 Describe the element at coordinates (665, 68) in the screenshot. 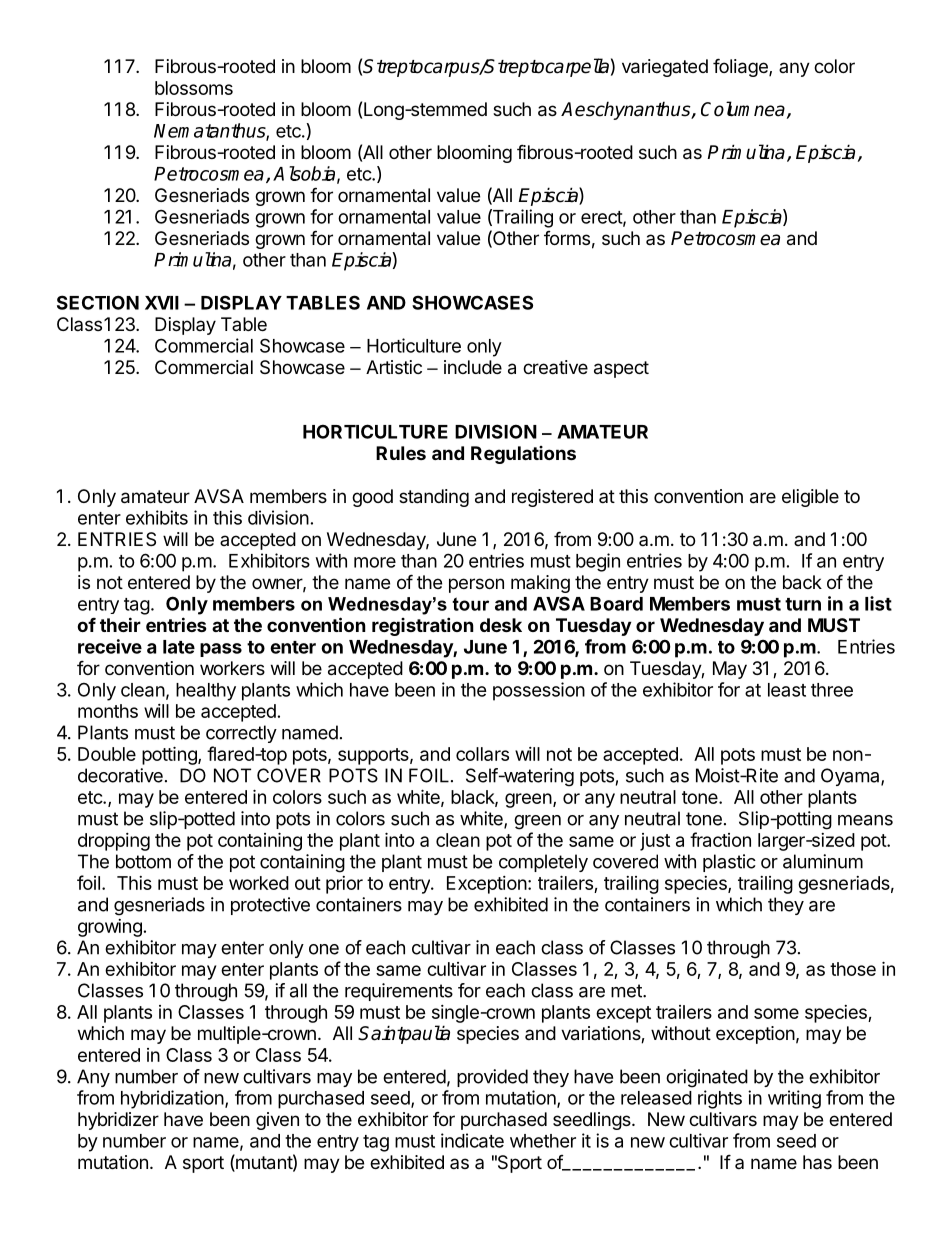

I see `variegated` at that location.
